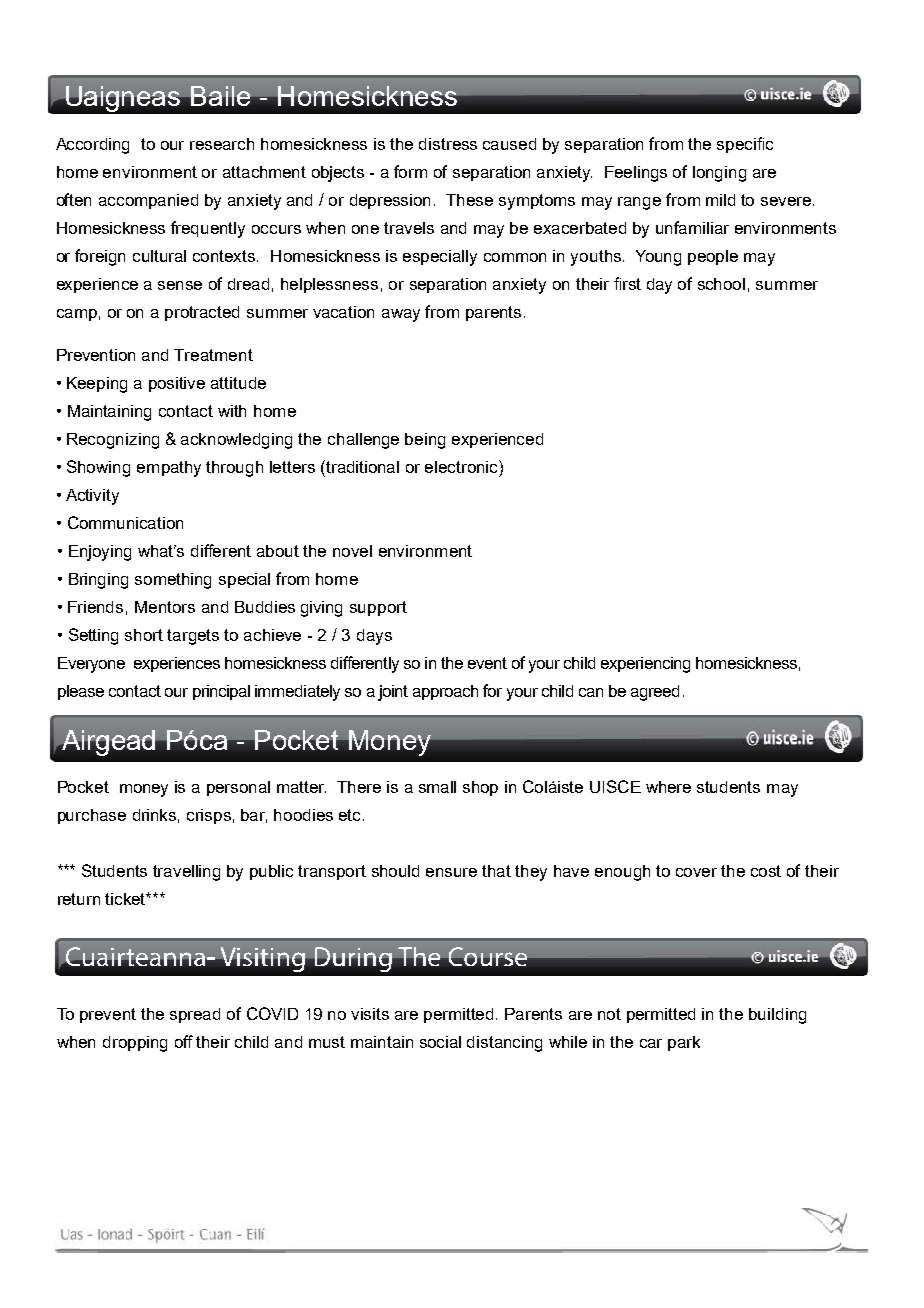 This screenshot has width=924, height=1308. I want to click on form, so click(410, 171).
